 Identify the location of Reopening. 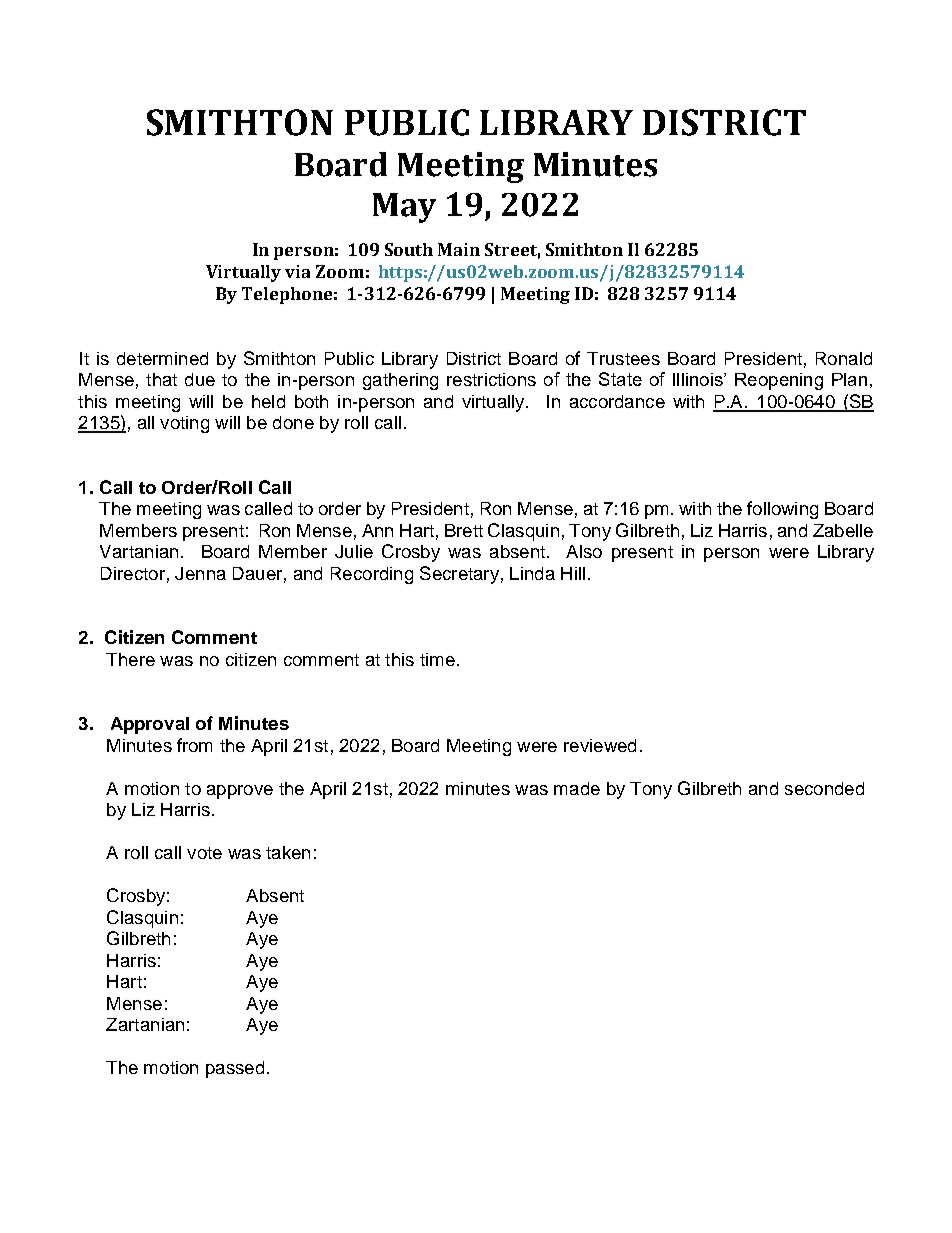
(779, 381).
